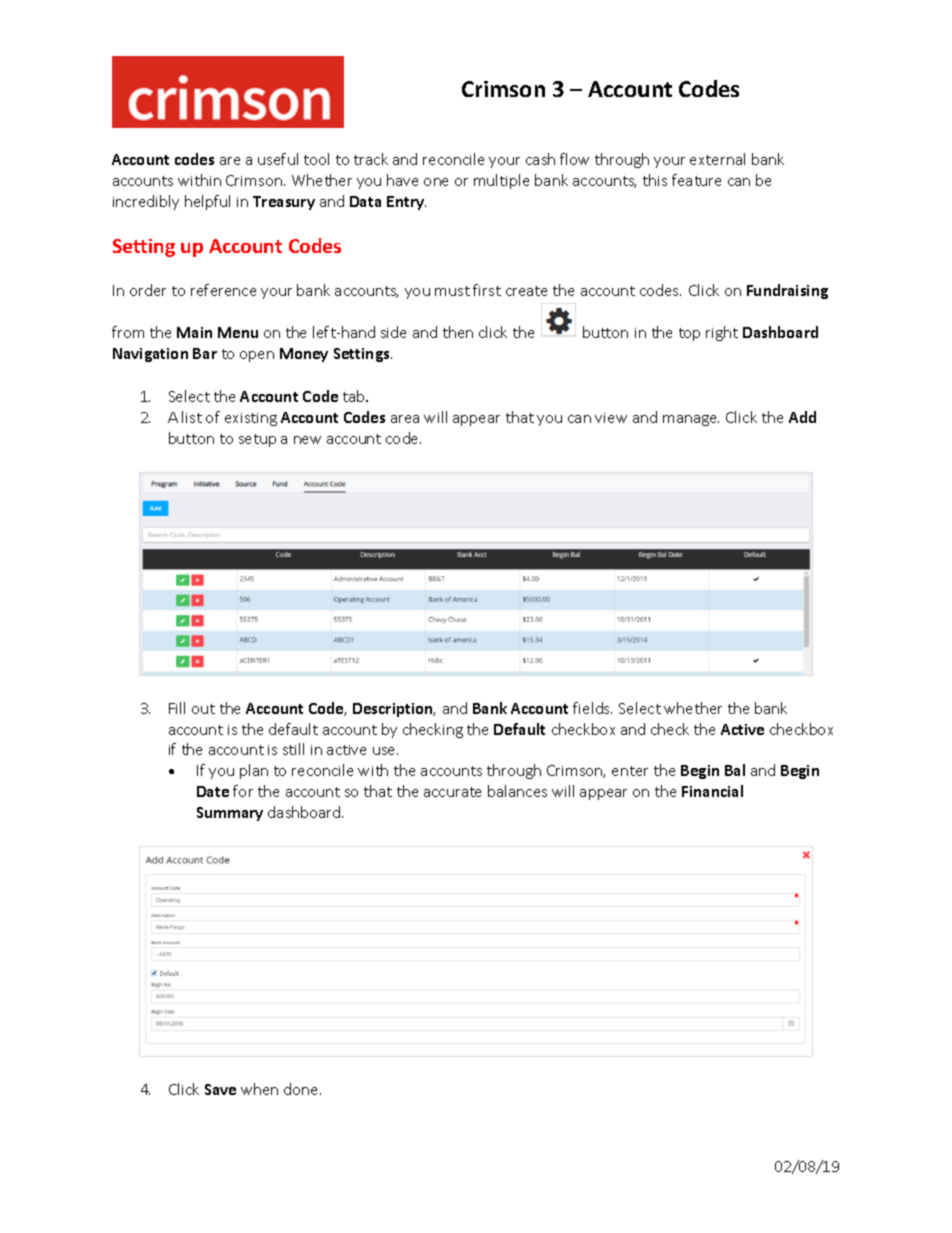  I want to click on accurate, so click(452, 792).
